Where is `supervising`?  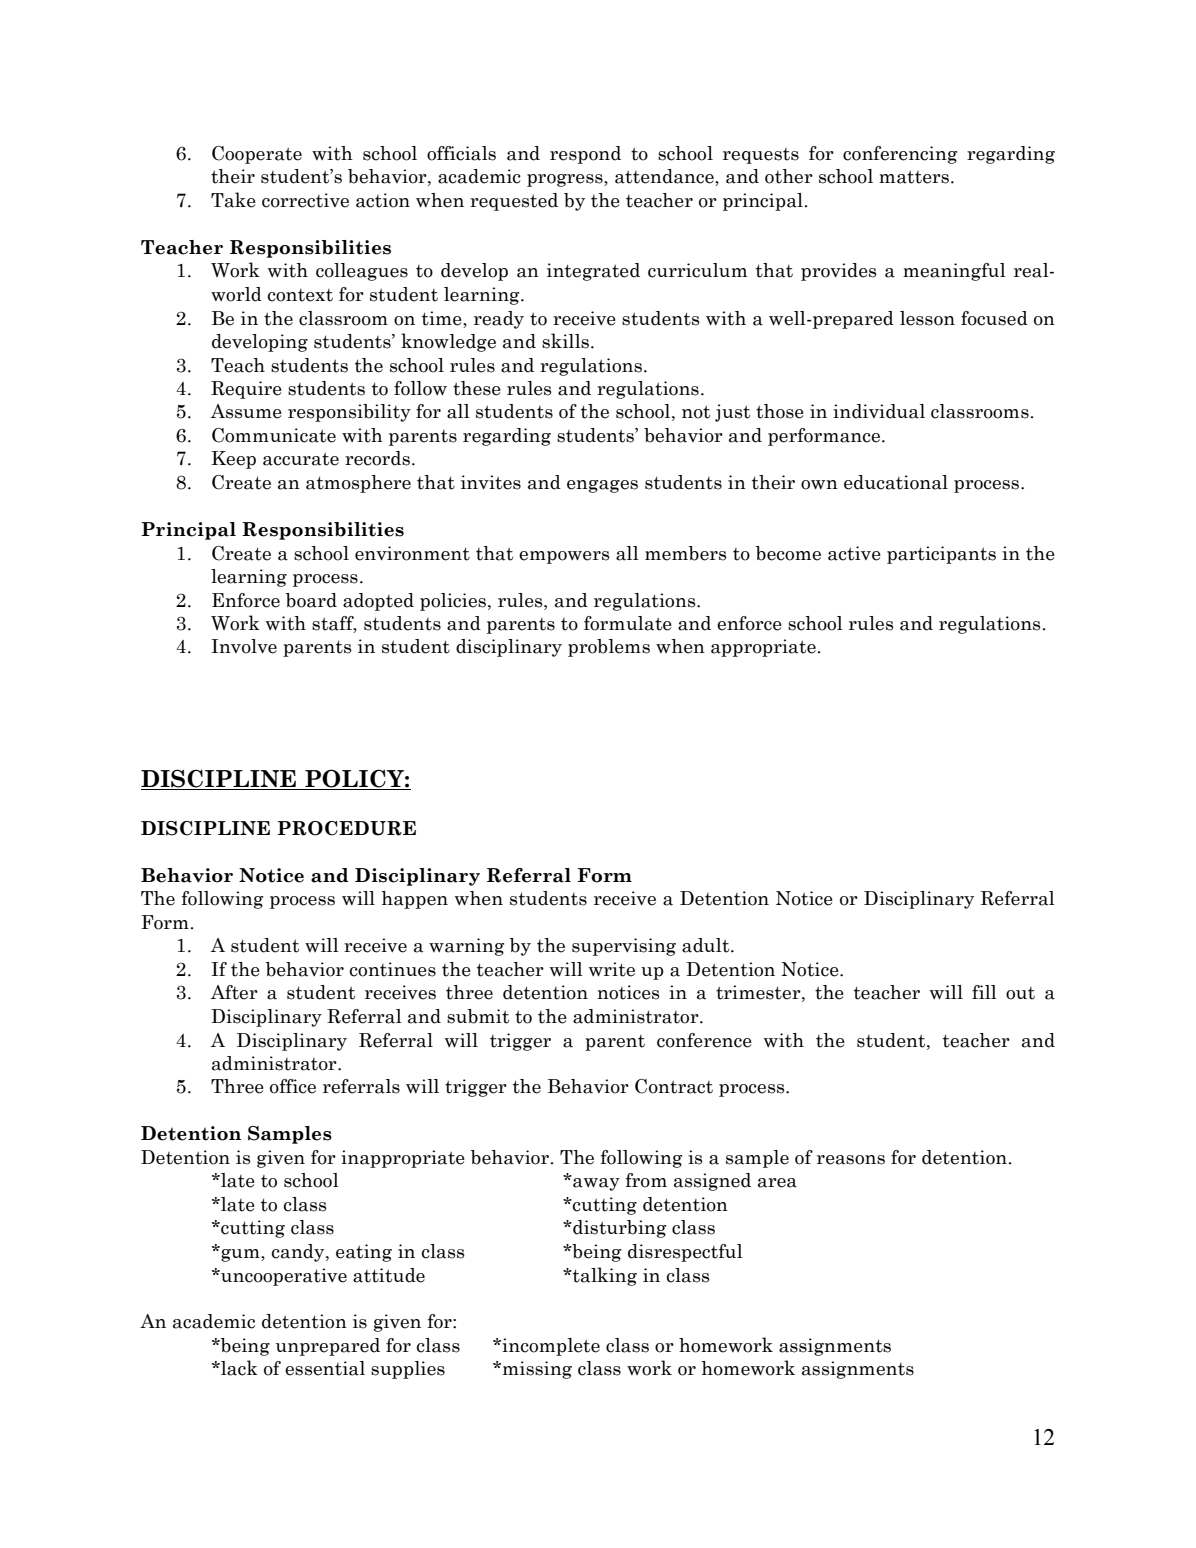 supervising is located at coordinates (624, 947).
